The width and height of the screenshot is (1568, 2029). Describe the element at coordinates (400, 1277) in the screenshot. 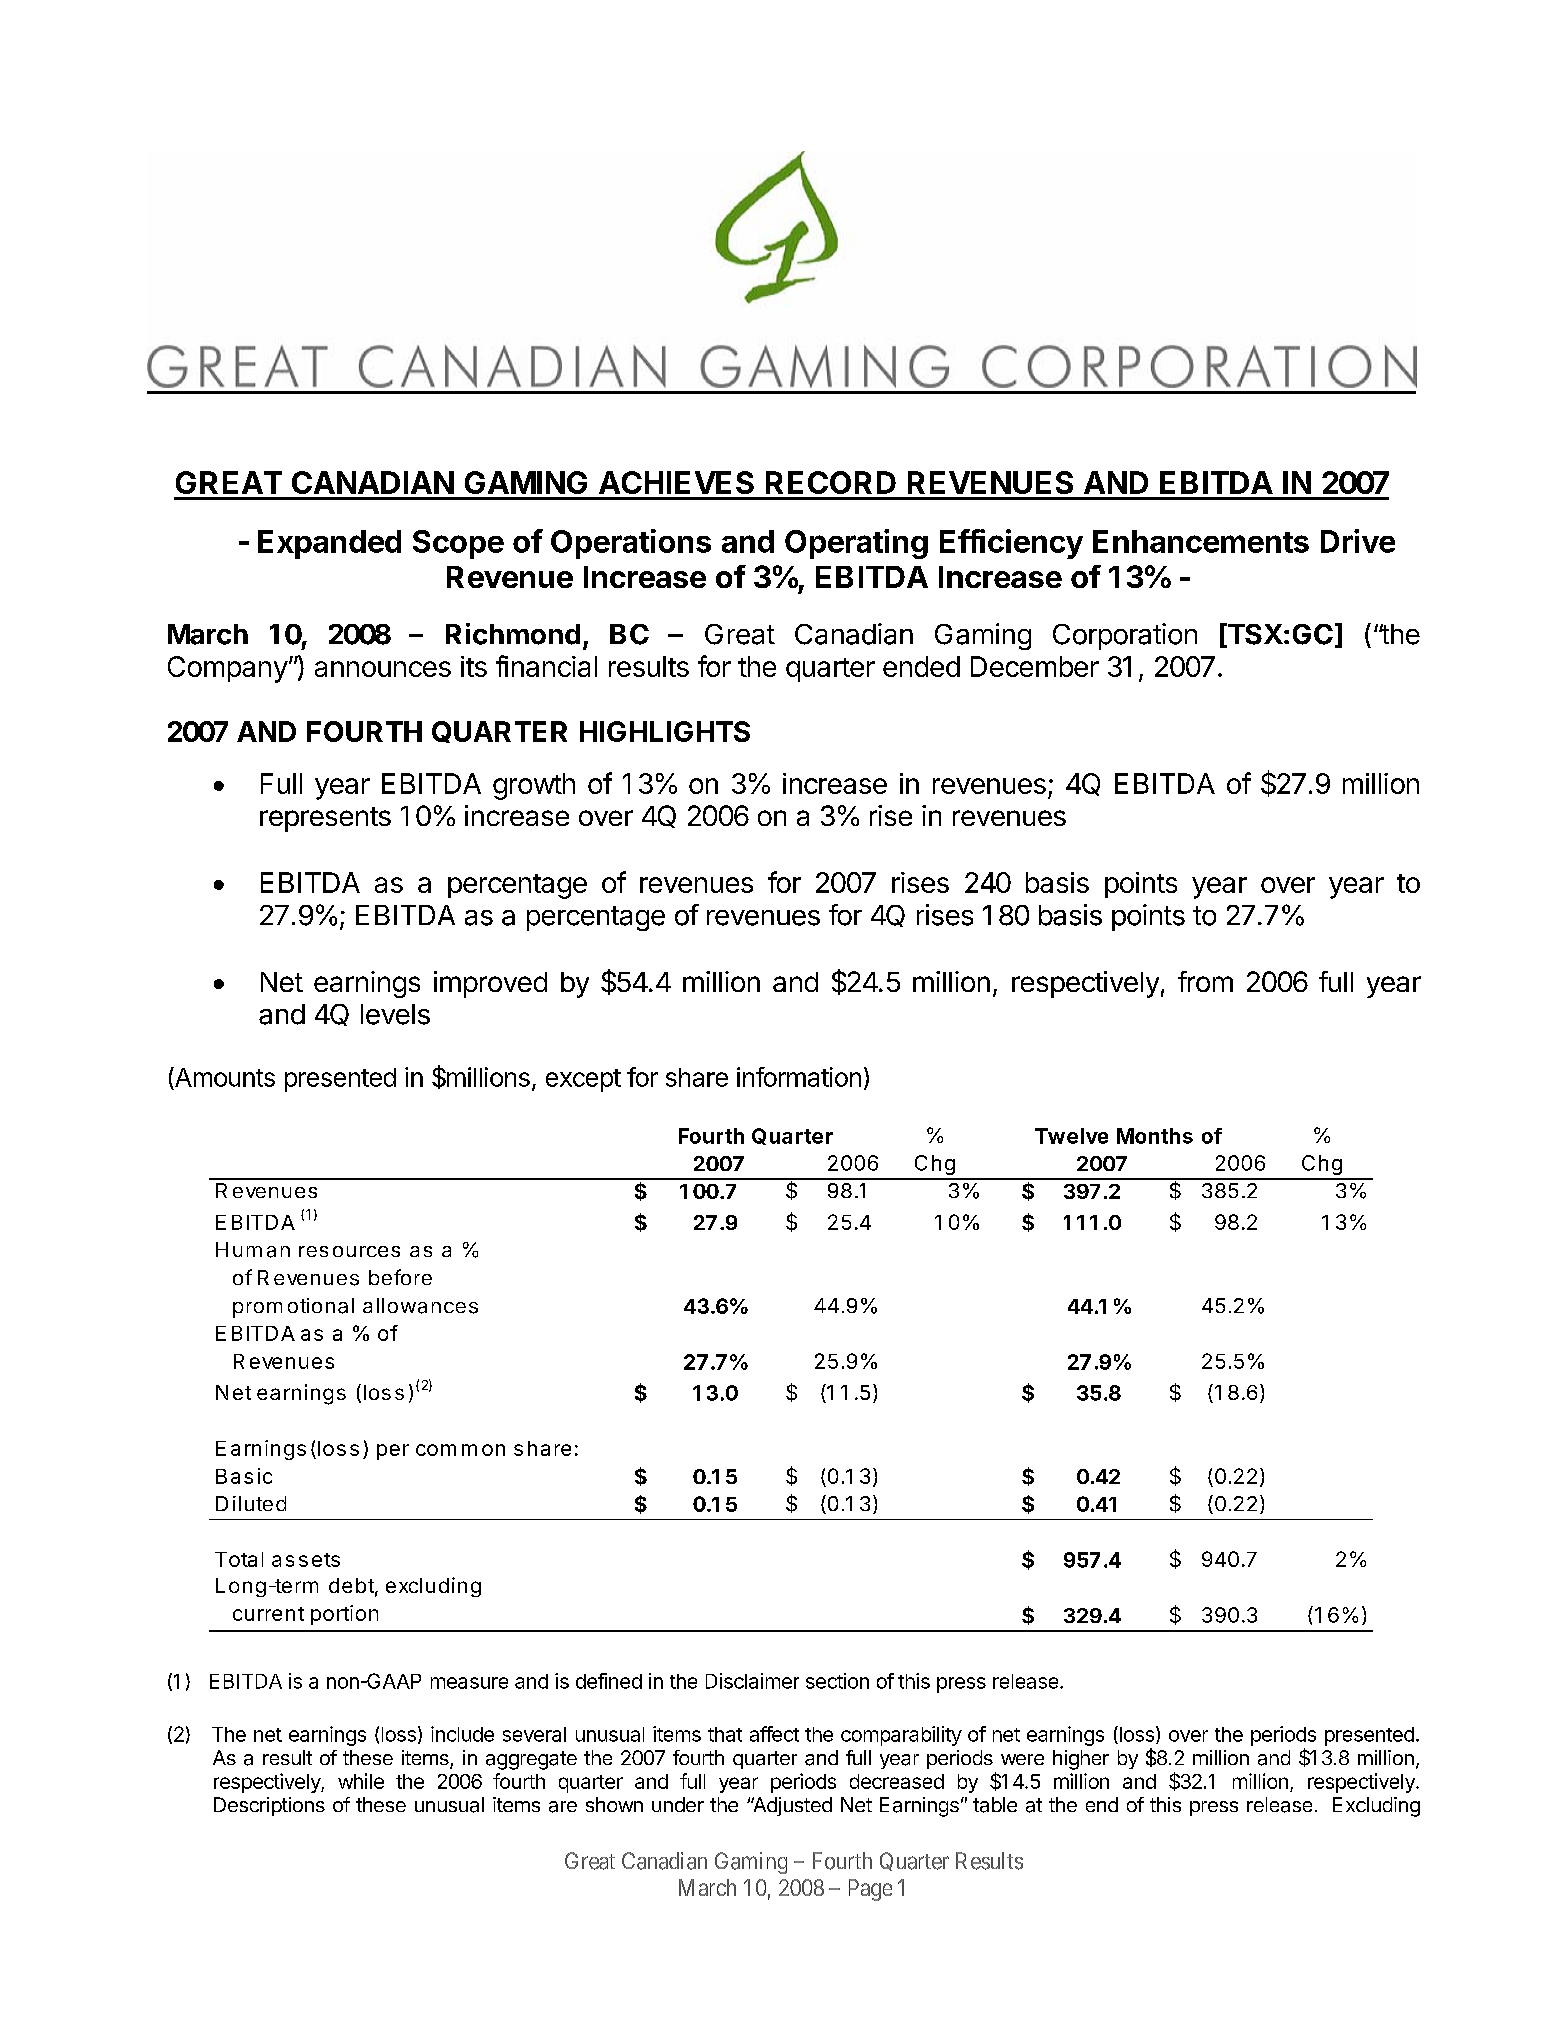

I see `before` at that location.
